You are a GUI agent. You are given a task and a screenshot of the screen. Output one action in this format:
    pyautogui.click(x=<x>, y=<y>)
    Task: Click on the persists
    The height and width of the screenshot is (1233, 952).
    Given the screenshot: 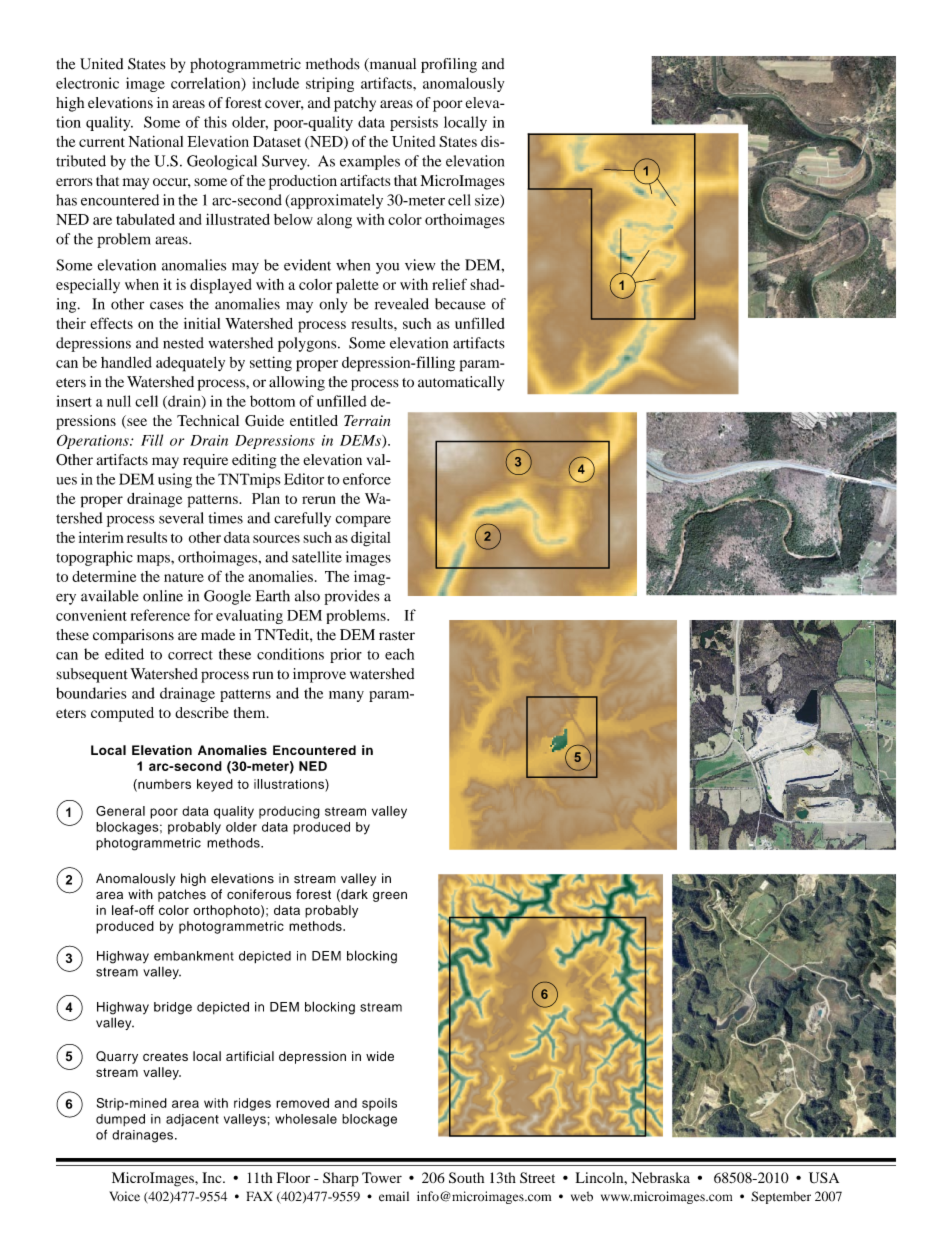 What is the action you would take?
    pyautogui.click(x=414, y=123)
